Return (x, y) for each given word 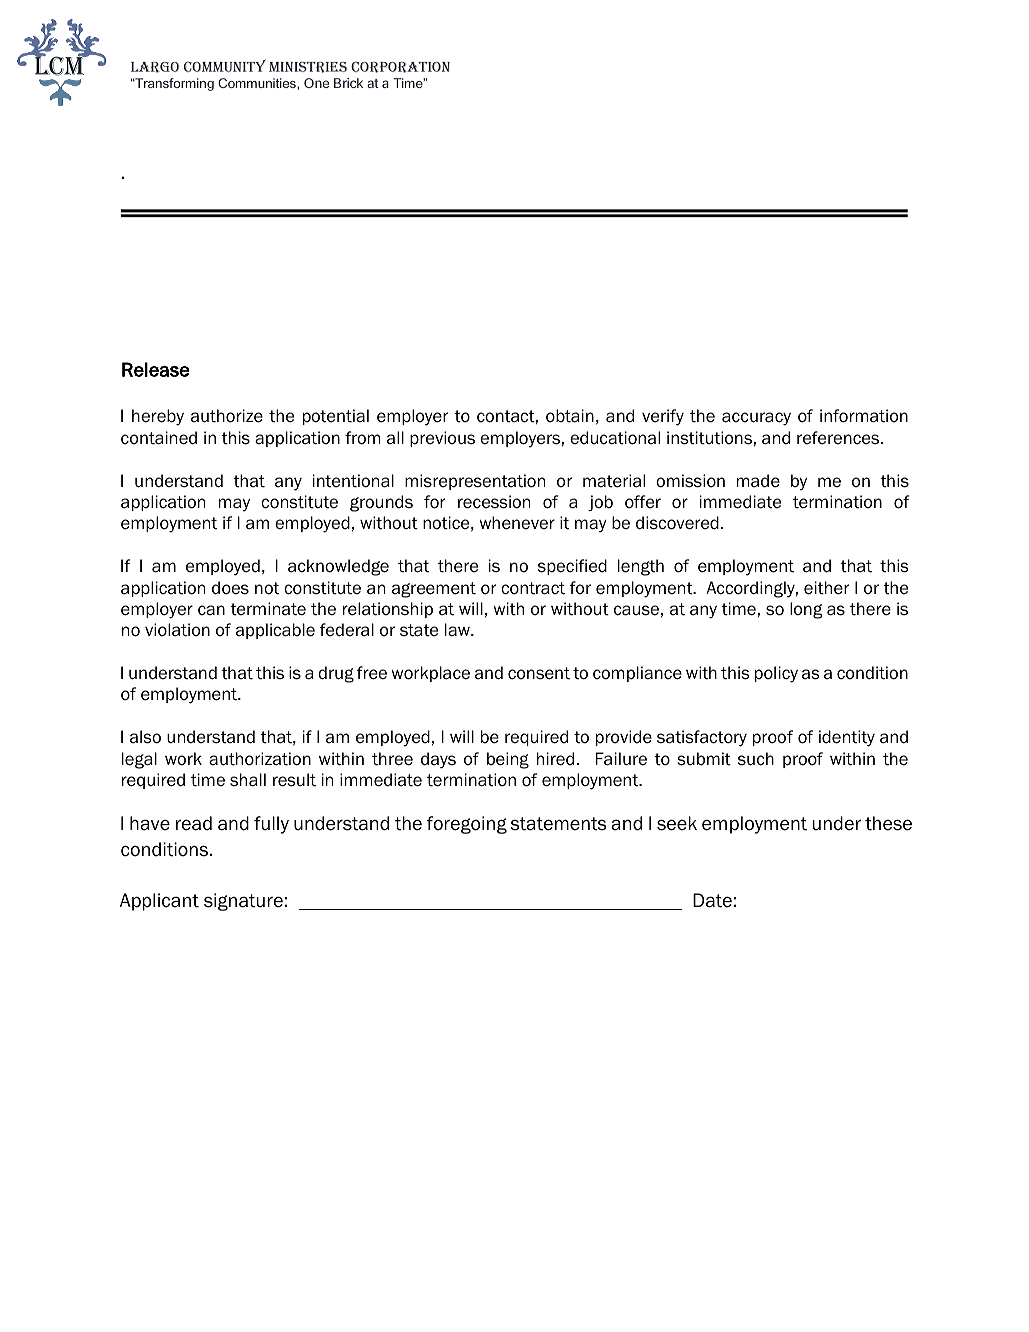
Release (155, 369)
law (458, 630)
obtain (570, 416)
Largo (155, 67)
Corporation (400, 67)
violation (177, 630)
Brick (348, 83)
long (806, 610)
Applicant (159, 902)
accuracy (756, 419)
